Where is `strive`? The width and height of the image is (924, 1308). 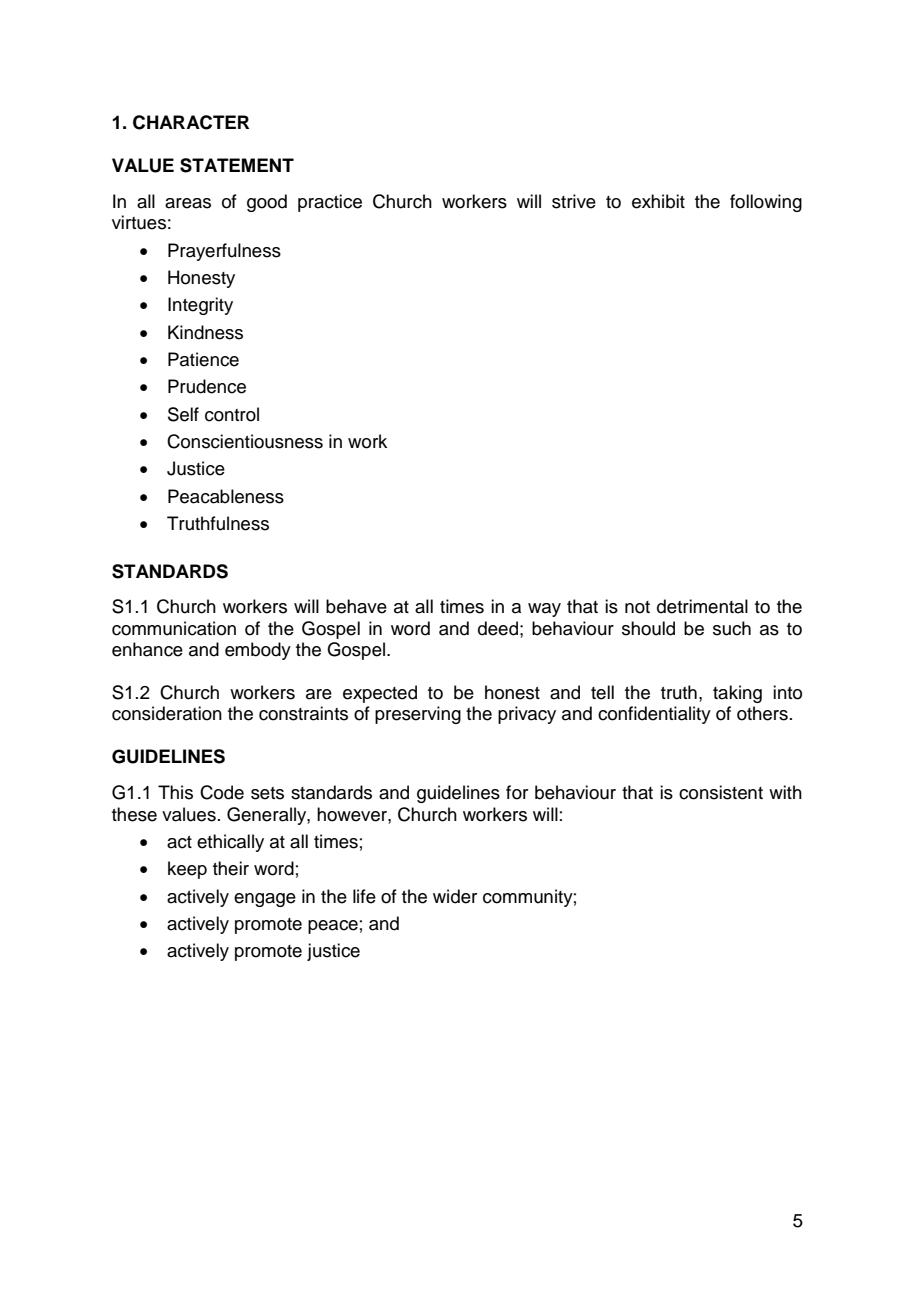 strive is located at coordinates (574, 201).
